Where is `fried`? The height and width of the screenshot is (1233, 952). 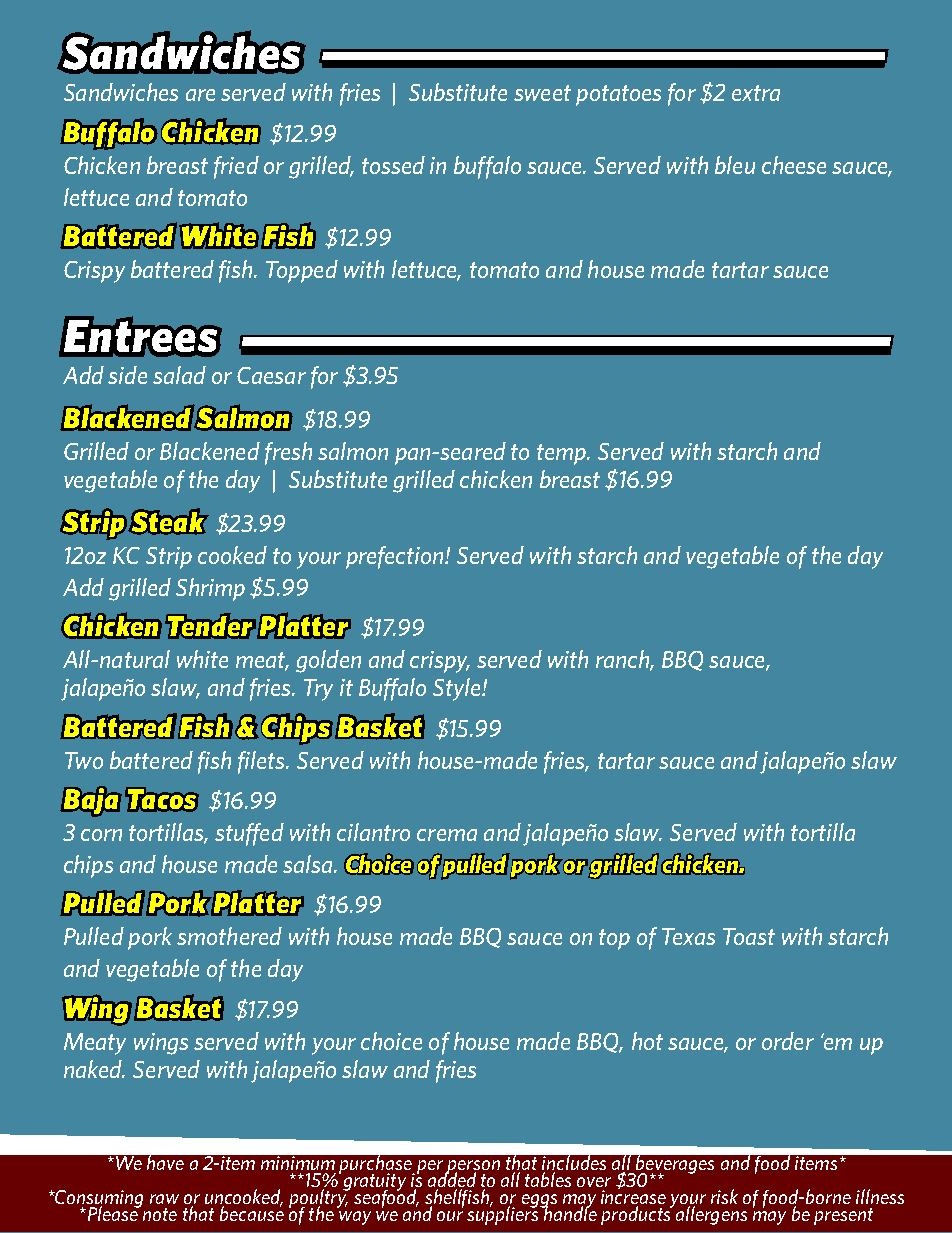
fried is located at coordinates (236, 167).
